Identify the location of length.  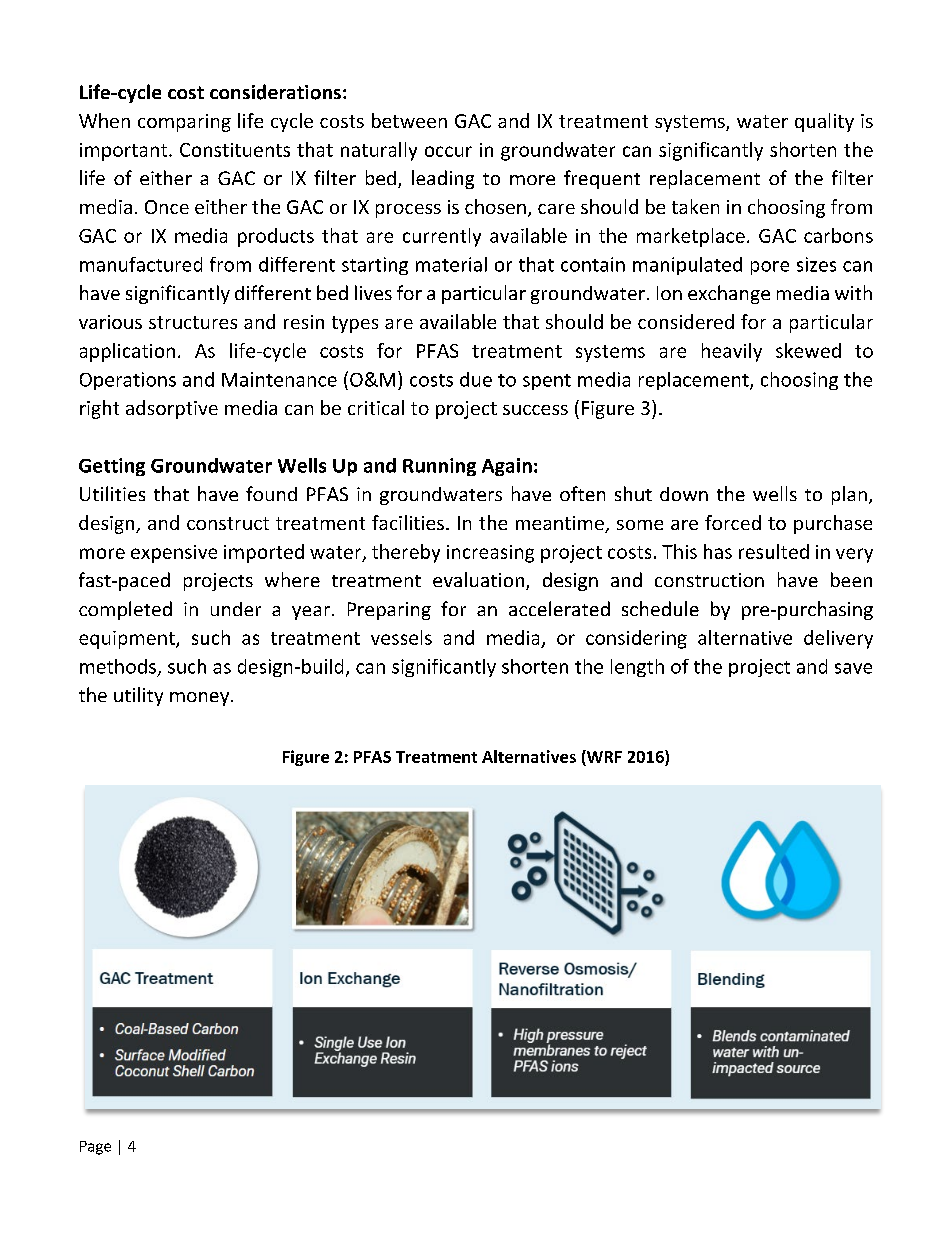
(637, 668).
